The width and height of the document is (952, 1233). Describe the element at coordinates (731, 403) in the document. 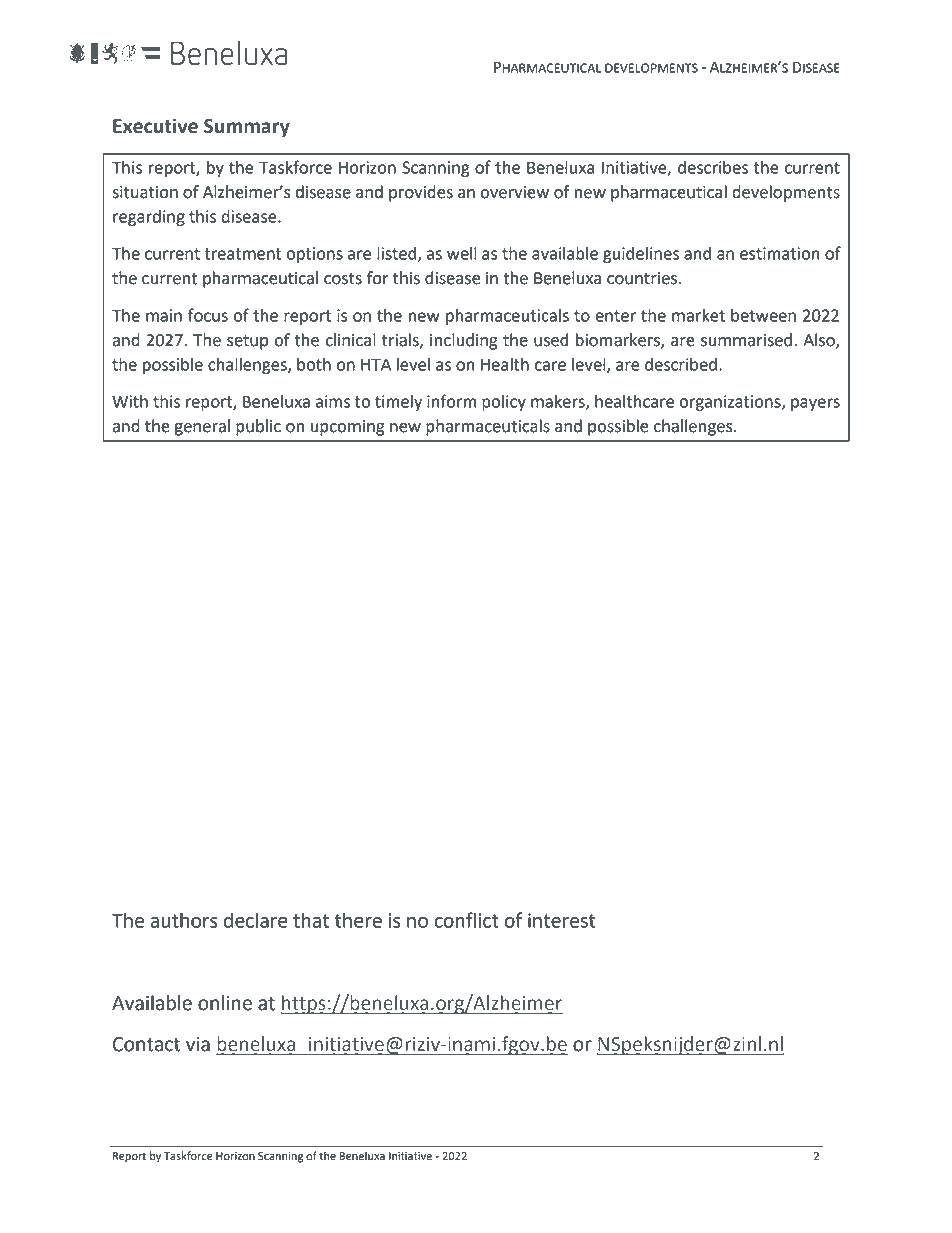

I see `organizations` at that location.
